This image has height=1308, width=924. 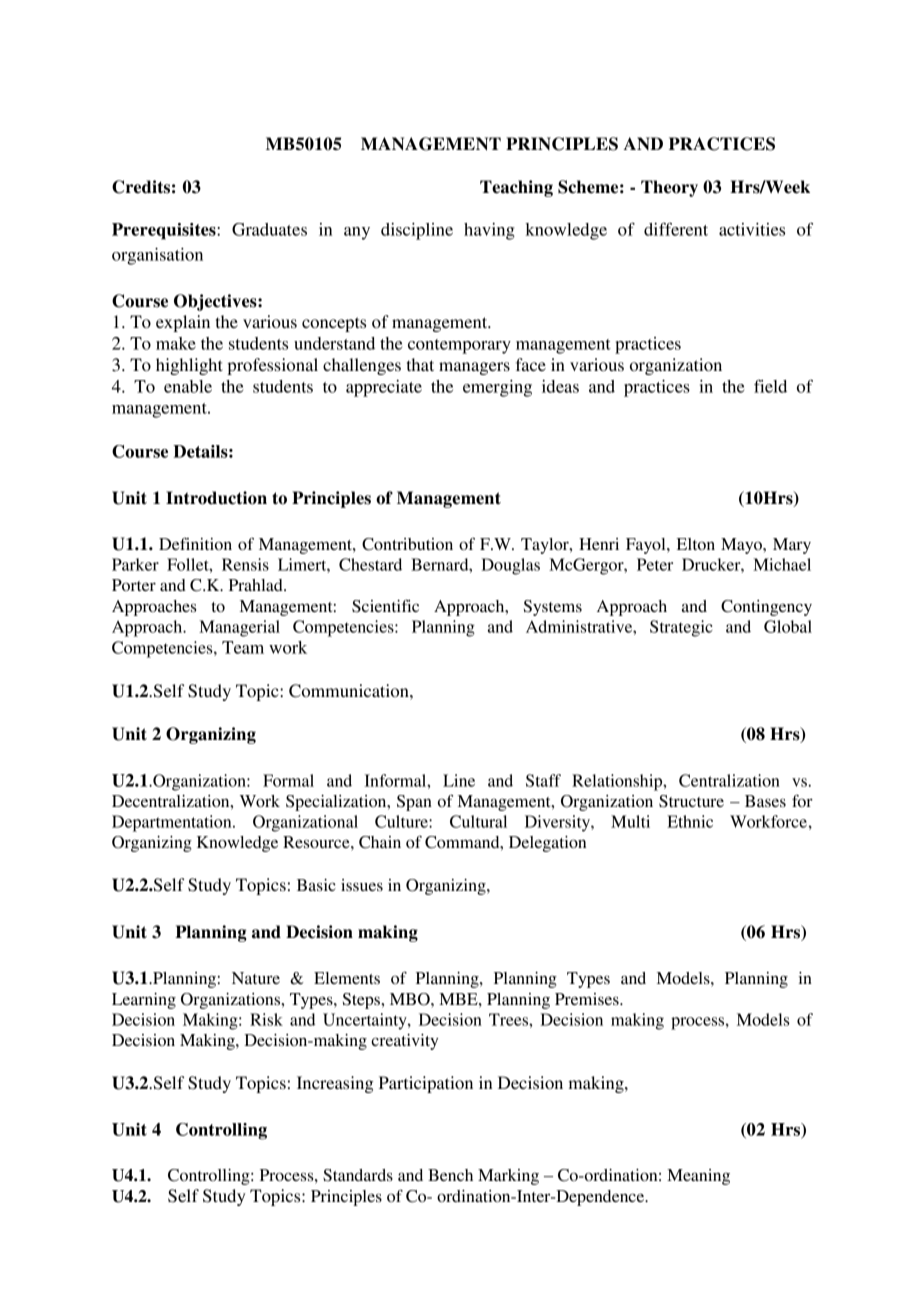 I want to click on Cultural, so click(x=478, y=821).
